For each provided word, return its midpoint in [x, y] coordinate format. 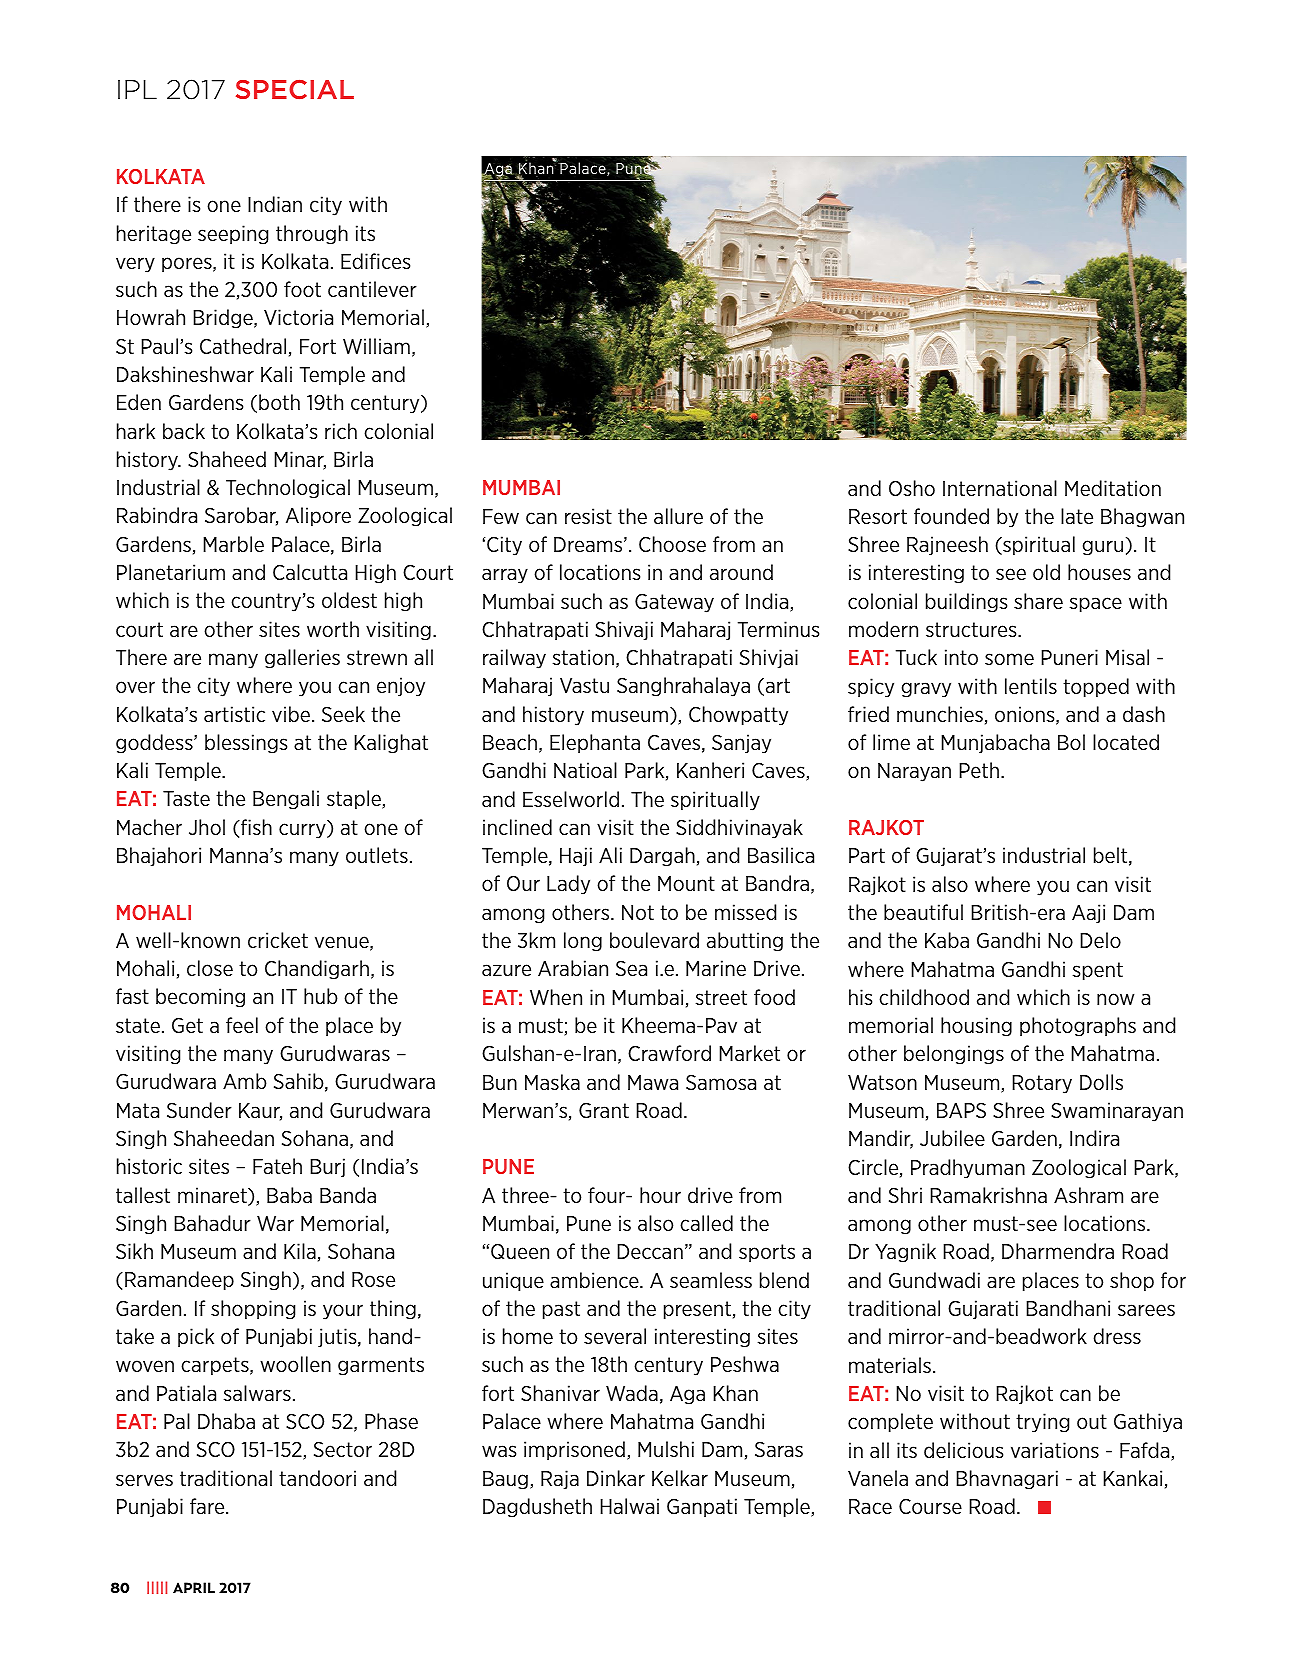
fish [255, 827]
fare [208, 1506]
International [1000, 488]
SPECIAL [295, 89]
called [706, 1223]
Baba [289, 1195]
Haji [576, 857]
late [1077, 516]
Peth [979, 770]
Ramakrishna [988, 1195]
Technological [288, 489]
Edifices [375, 261]
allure [678, 516]
